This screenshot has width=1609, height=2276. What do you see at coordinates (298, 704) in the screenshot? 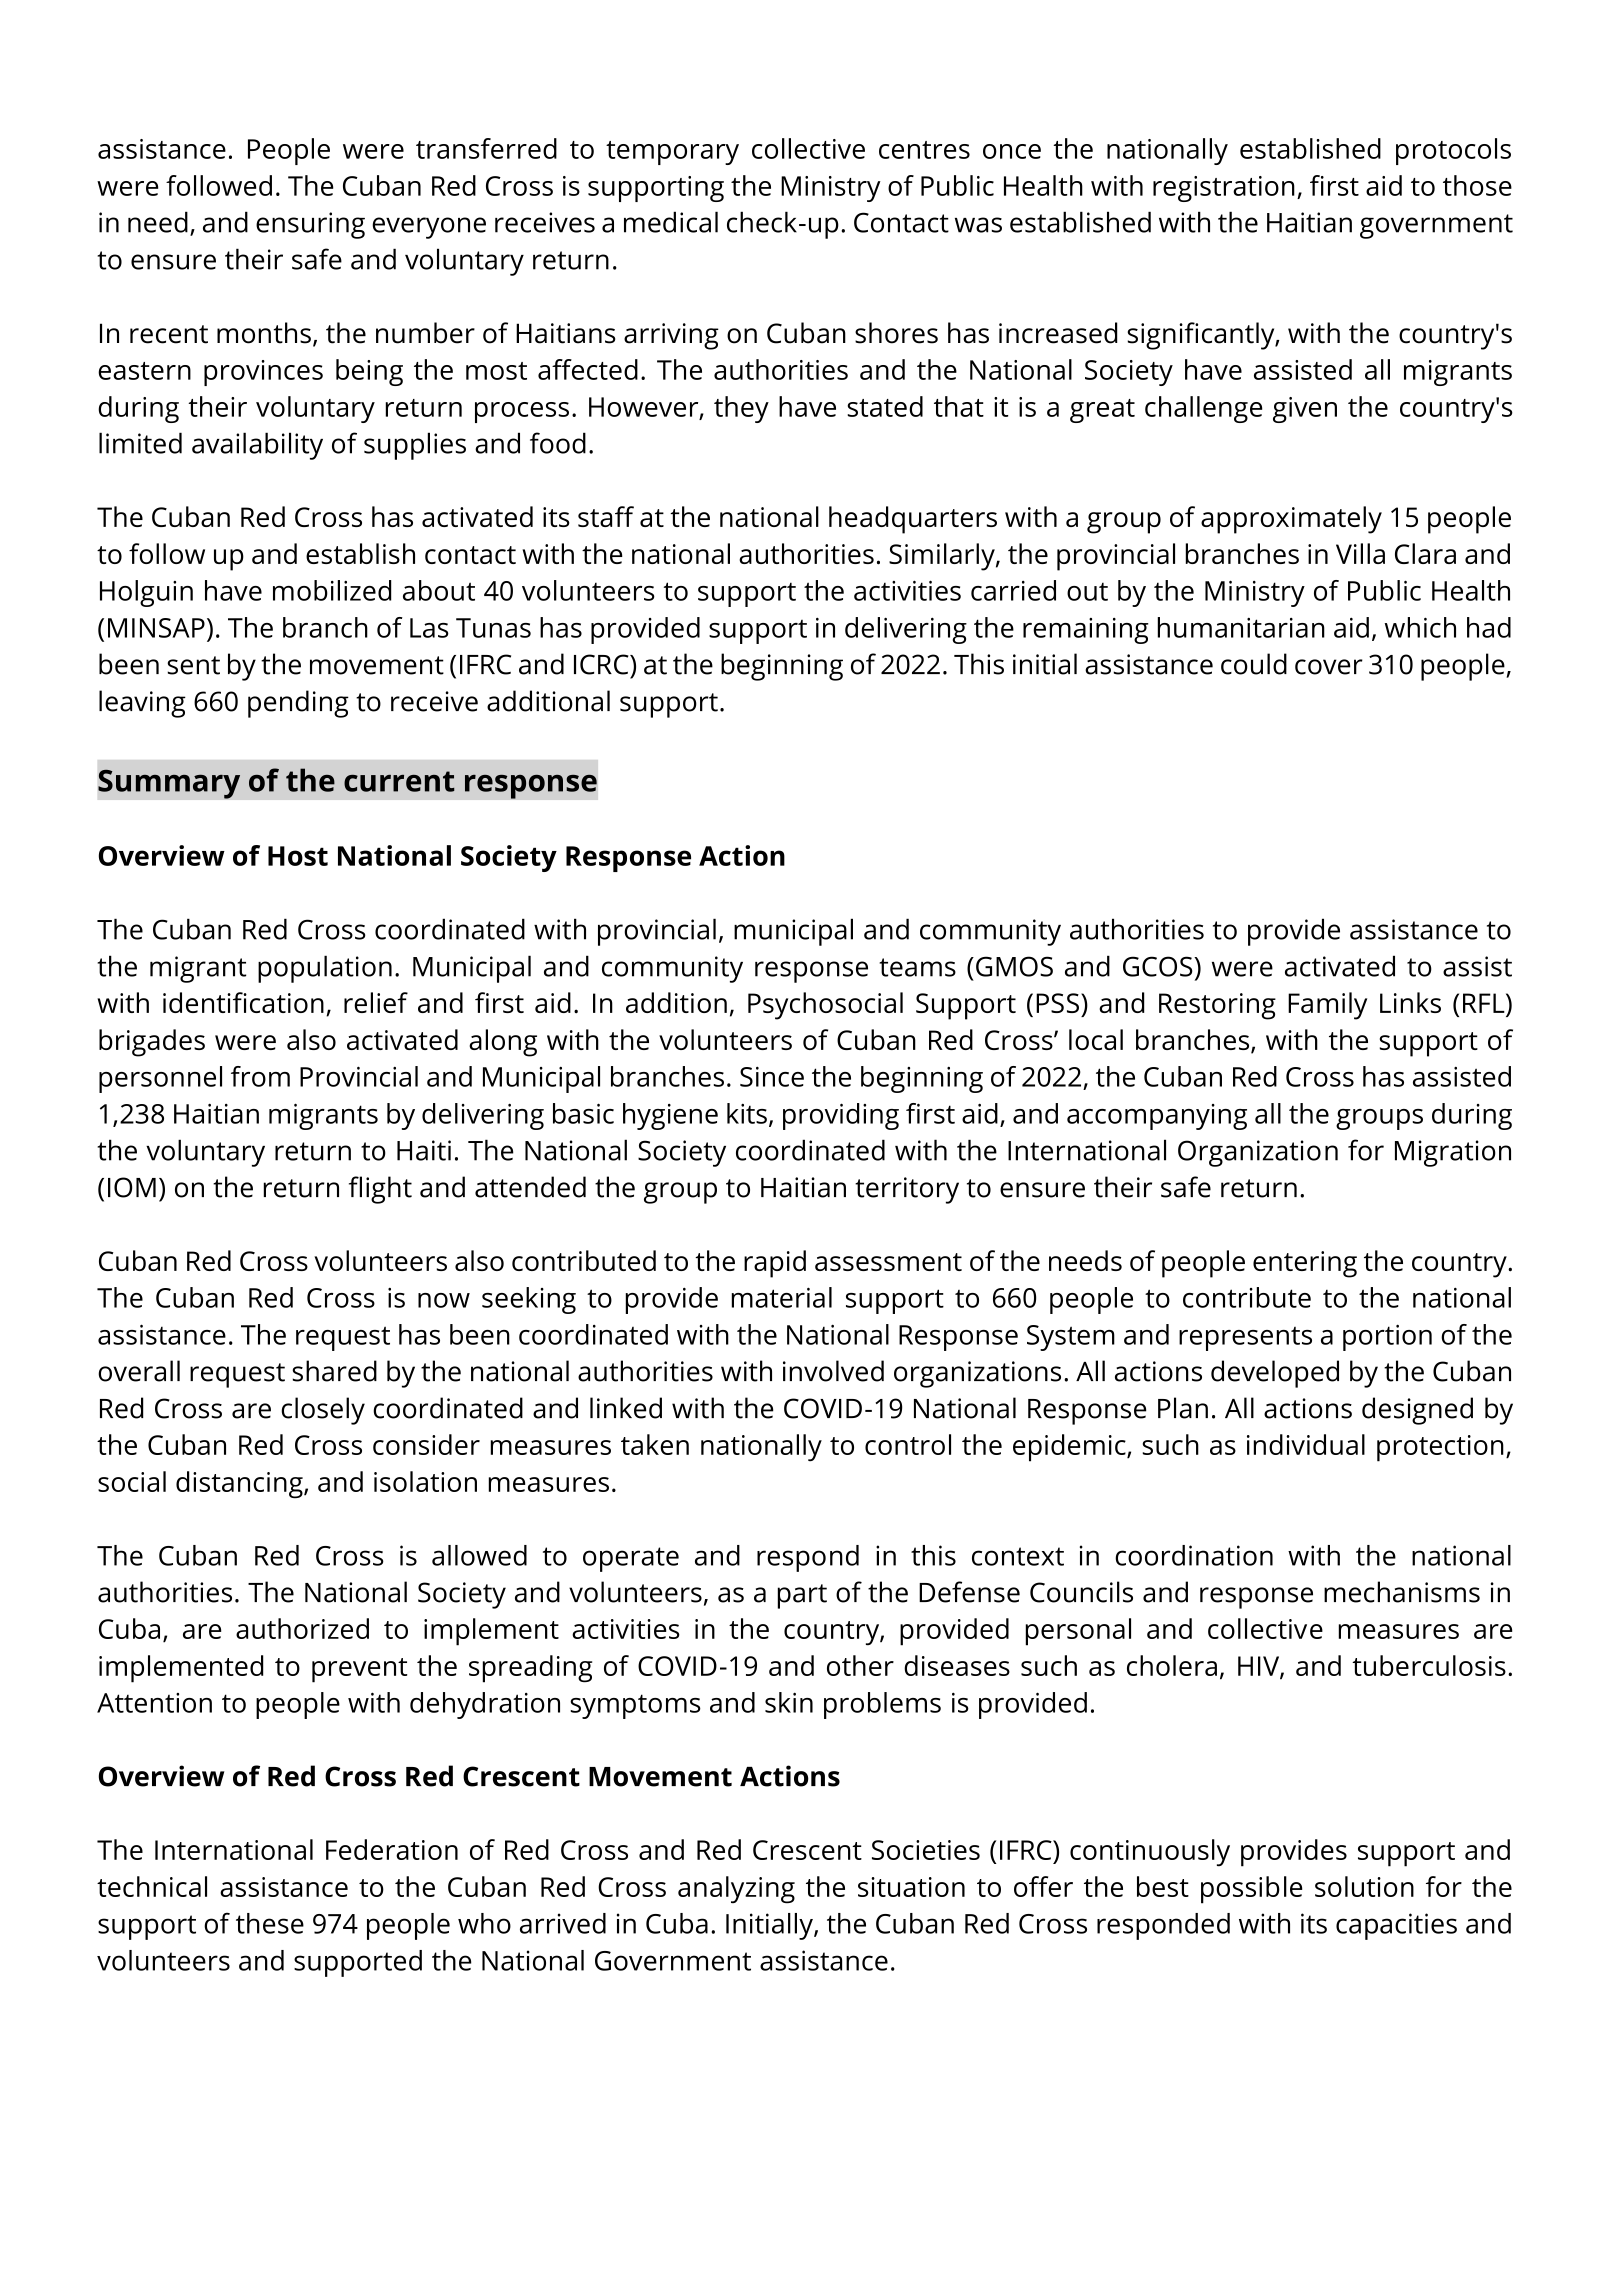
I see `pending` at bounding box center [298, 704].
